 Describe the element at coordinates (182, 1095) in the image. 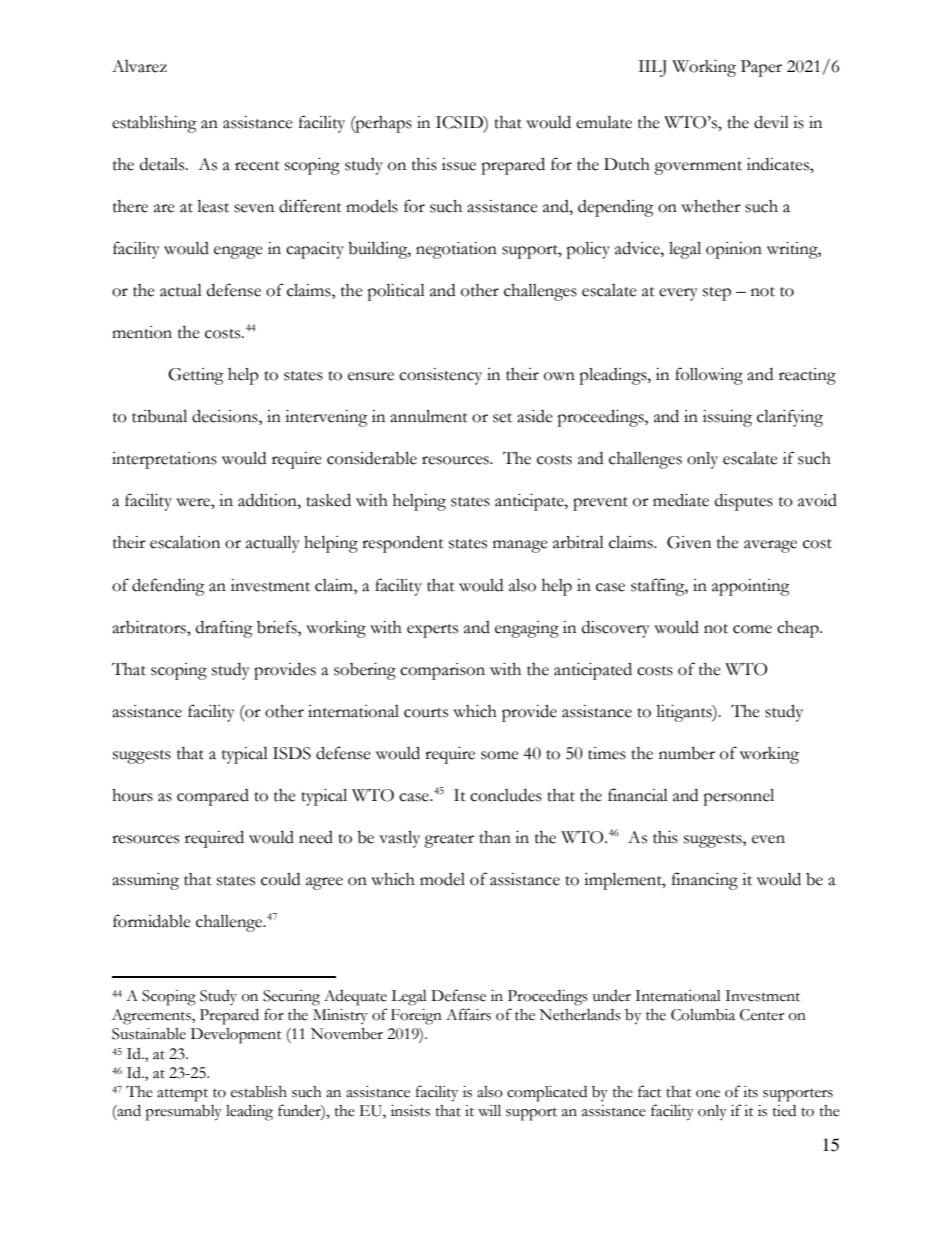

I see `attempt` at that location.
